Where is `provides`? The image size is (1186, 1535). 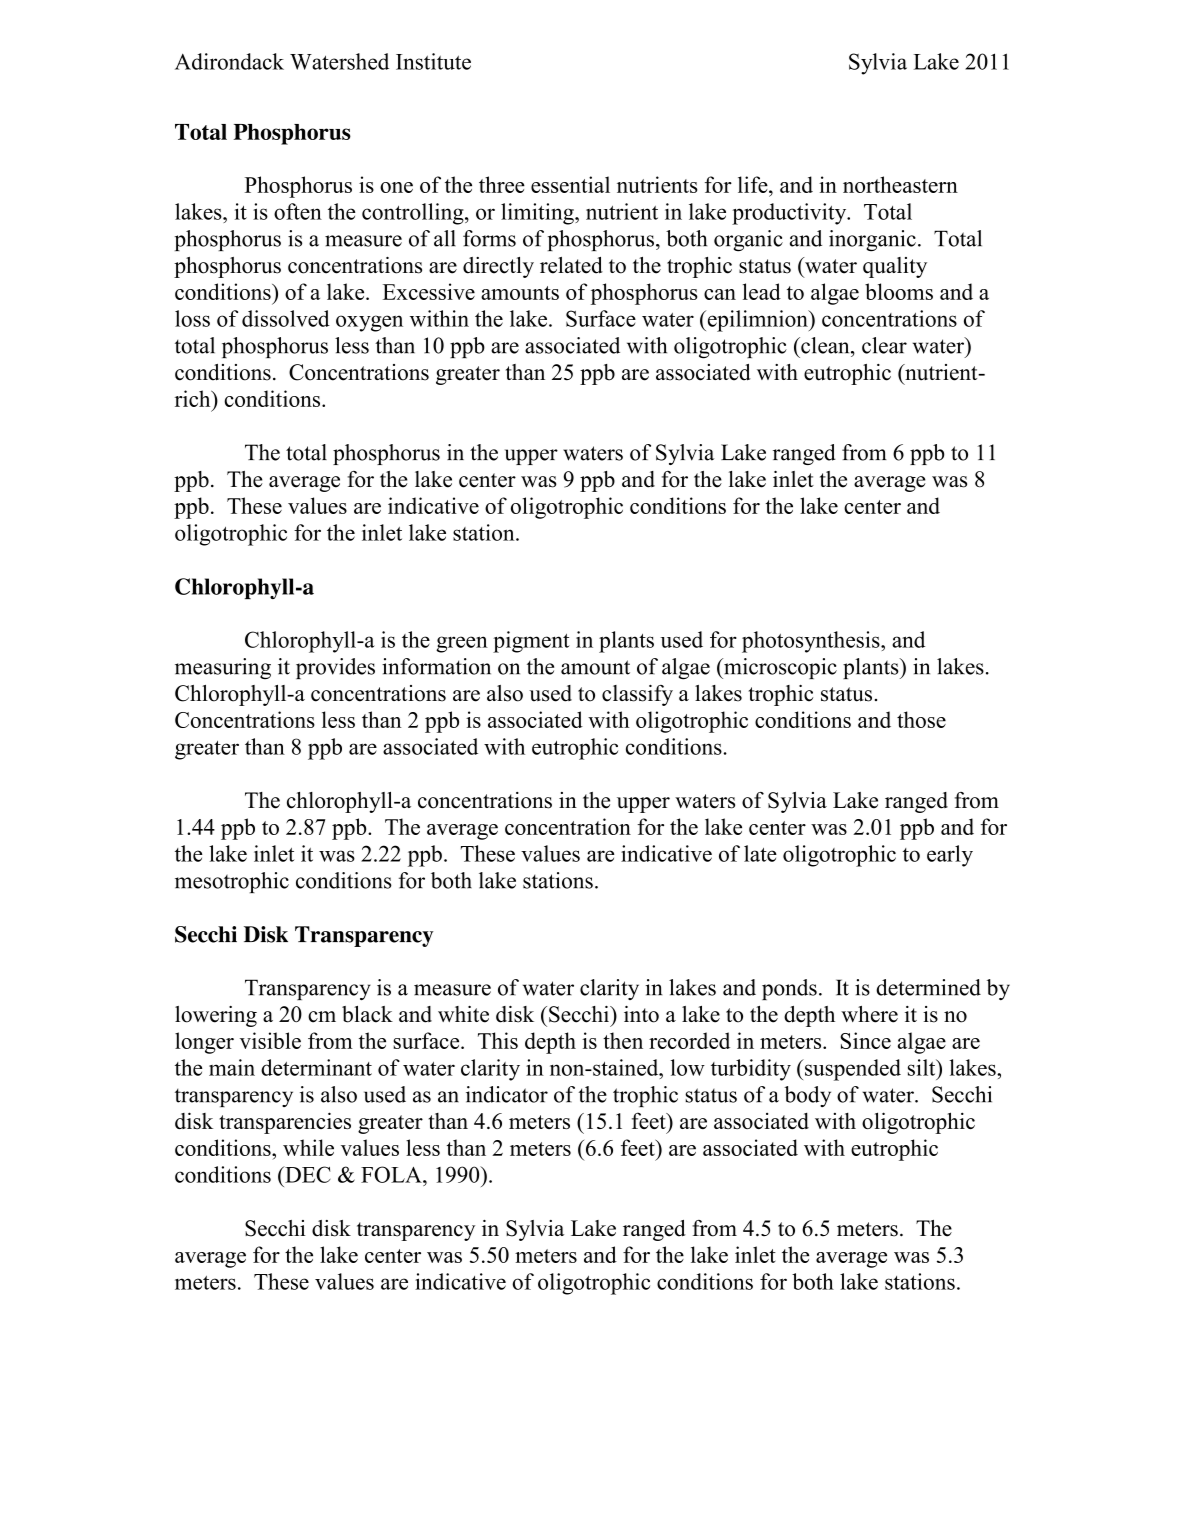
provides is located at coordinates (335, 668).
